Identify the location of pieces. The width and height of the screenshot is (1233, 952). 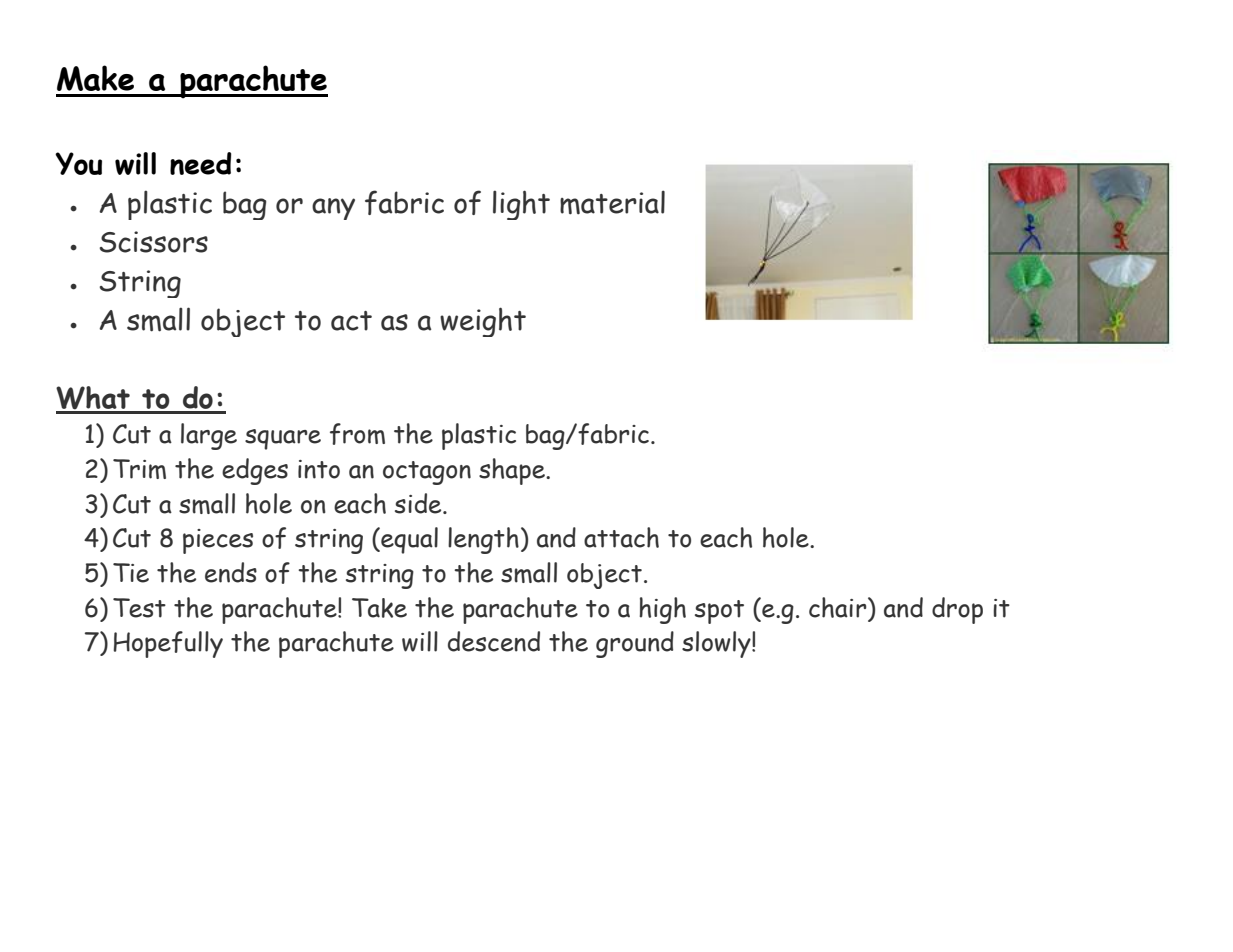
(218, 541).
